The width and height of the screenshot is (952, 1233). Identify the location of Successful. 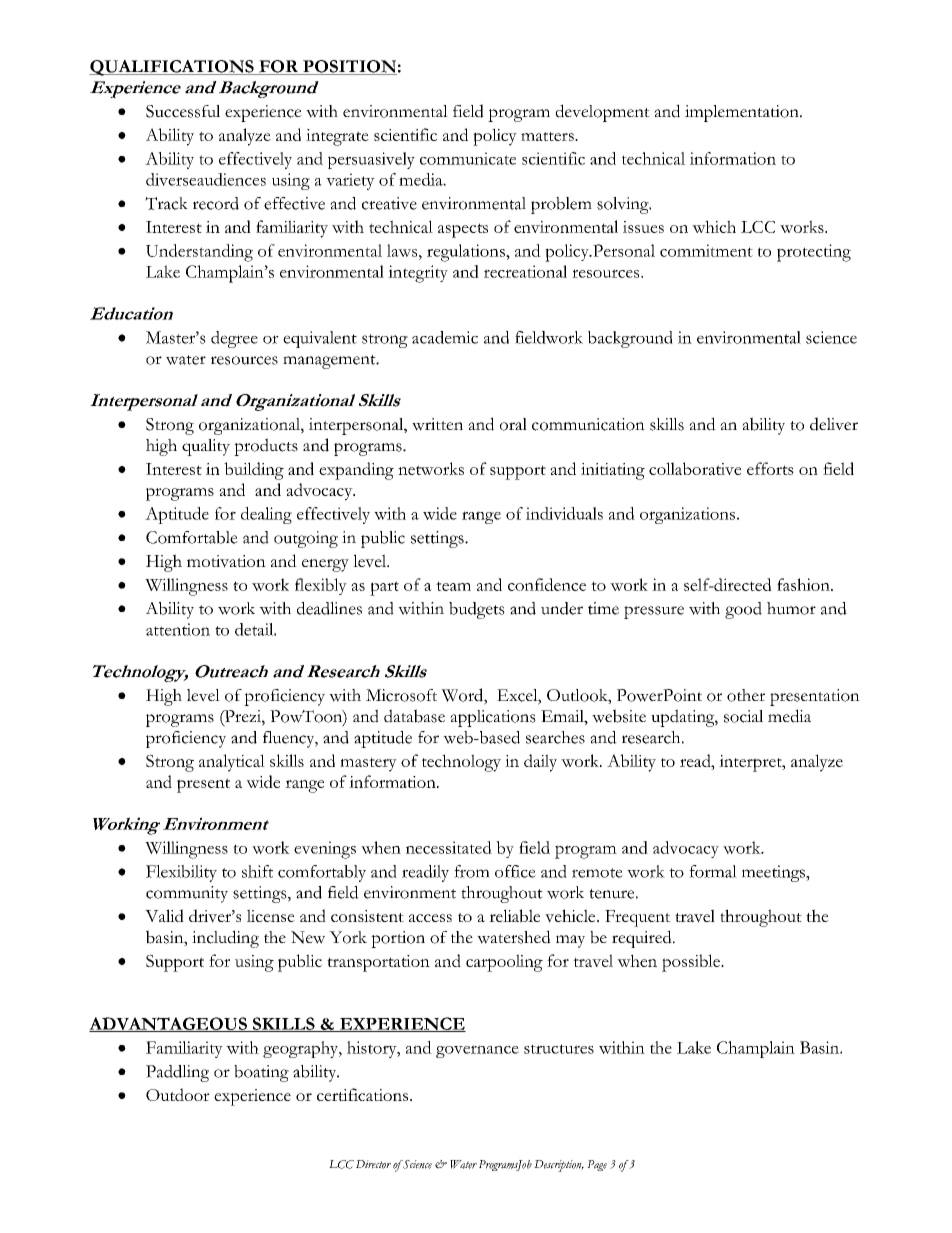
(183, 111).
